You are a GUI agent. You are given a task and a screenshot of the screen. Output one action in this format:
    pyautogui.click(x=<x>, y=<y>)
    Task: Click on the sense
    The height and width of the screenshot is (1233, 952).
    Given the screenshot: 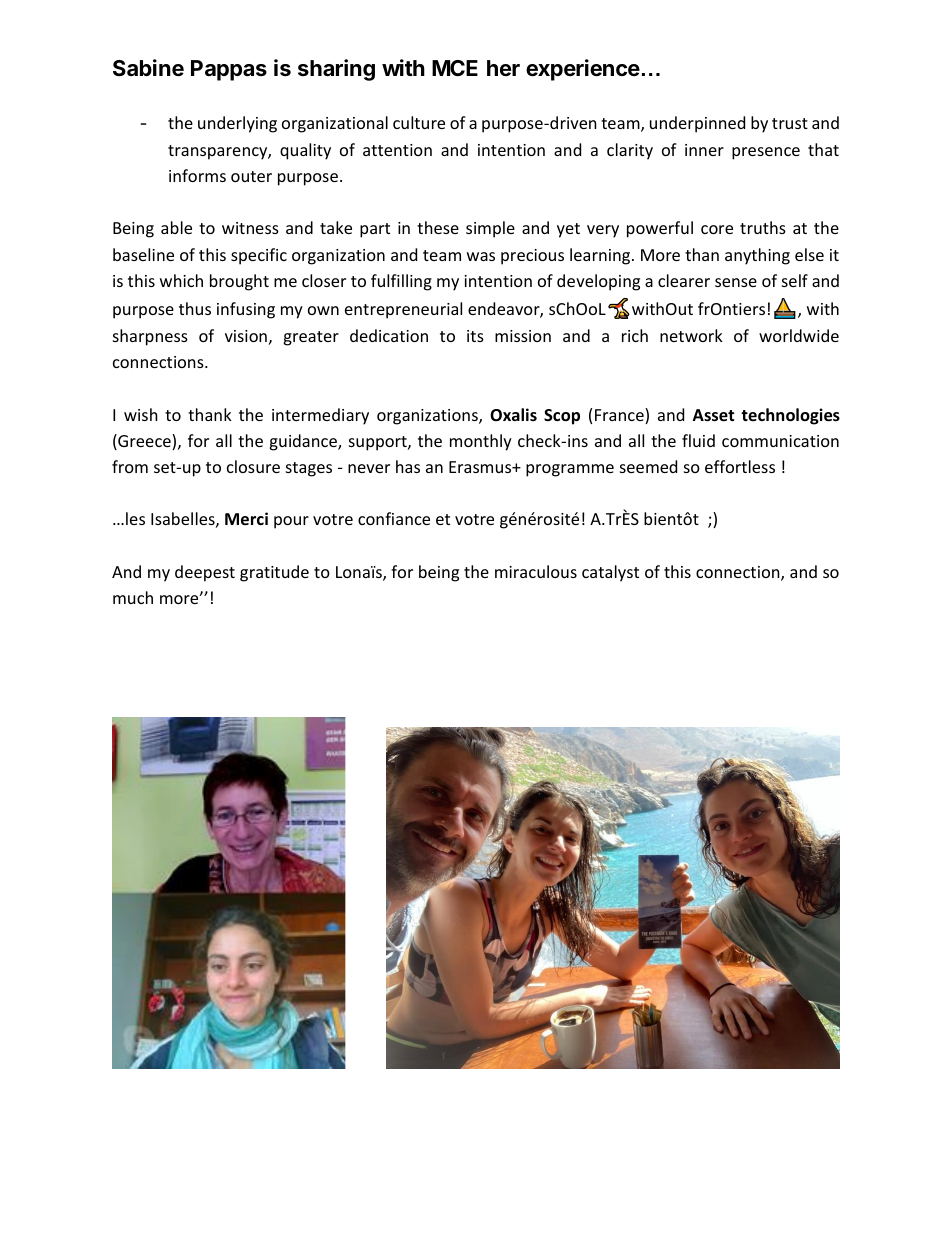 What is the action you would take?
    pyautogui.click(x=736, y=282)
